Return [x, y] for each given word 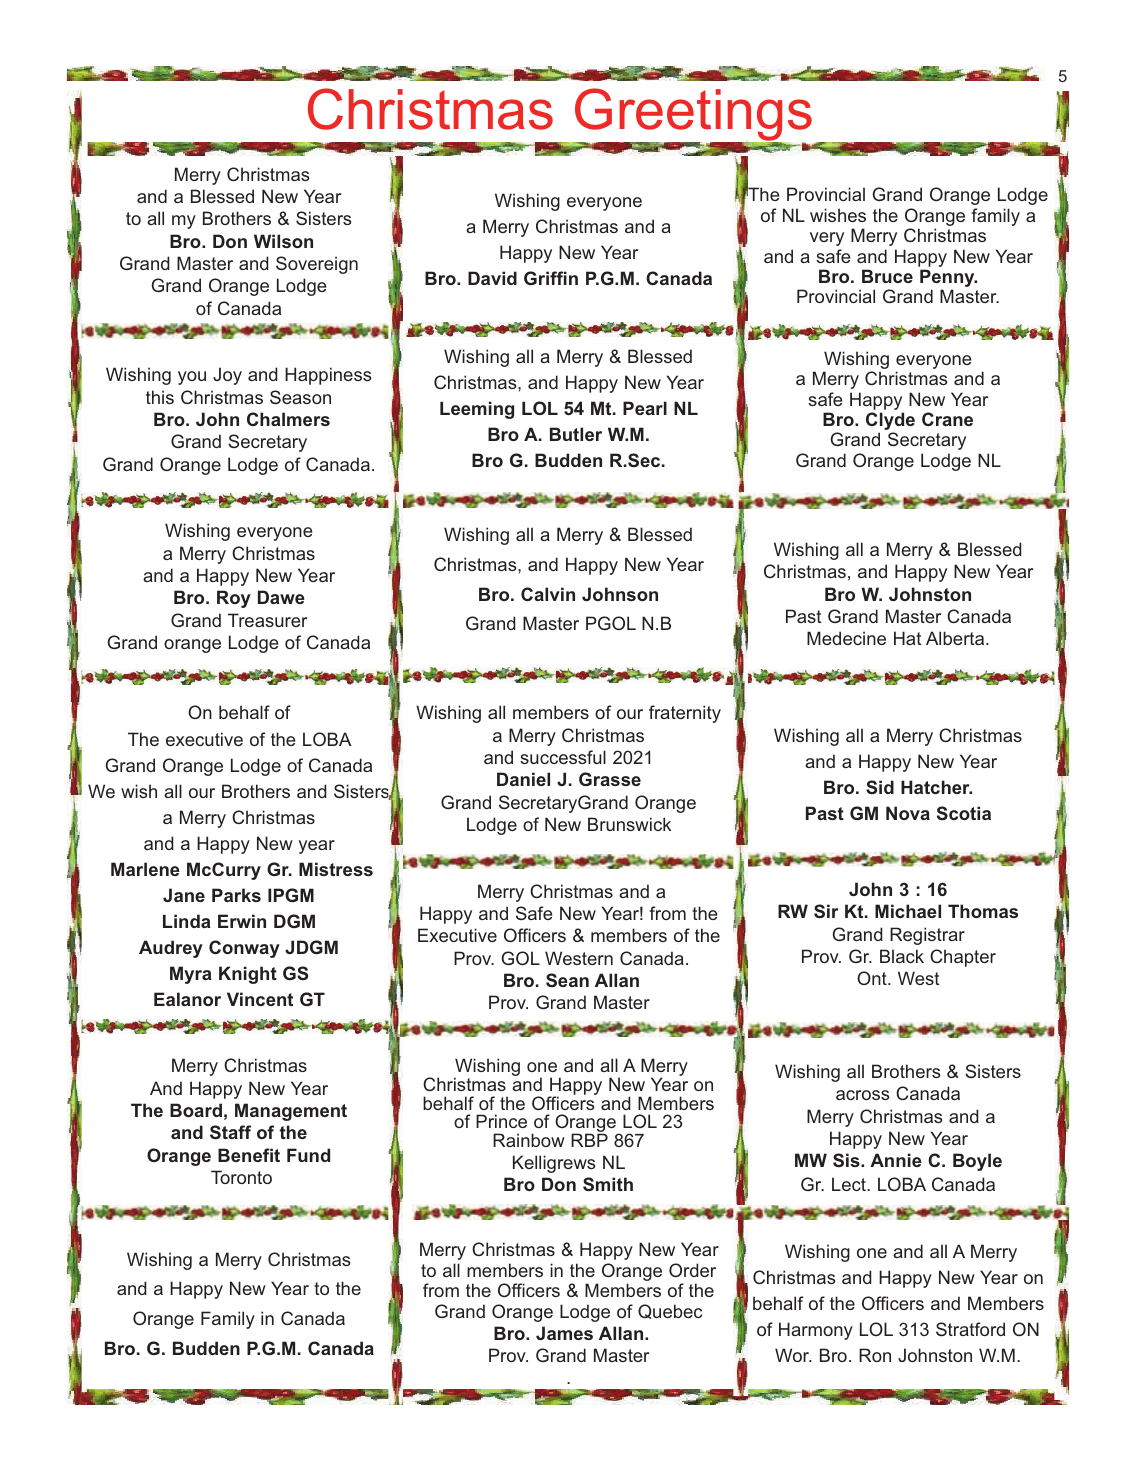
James [564, 1333]
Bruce [887, 276]
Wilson [283, 241]
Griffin [551, 278]
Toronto [241, 1177]
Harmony [816, 1331]
